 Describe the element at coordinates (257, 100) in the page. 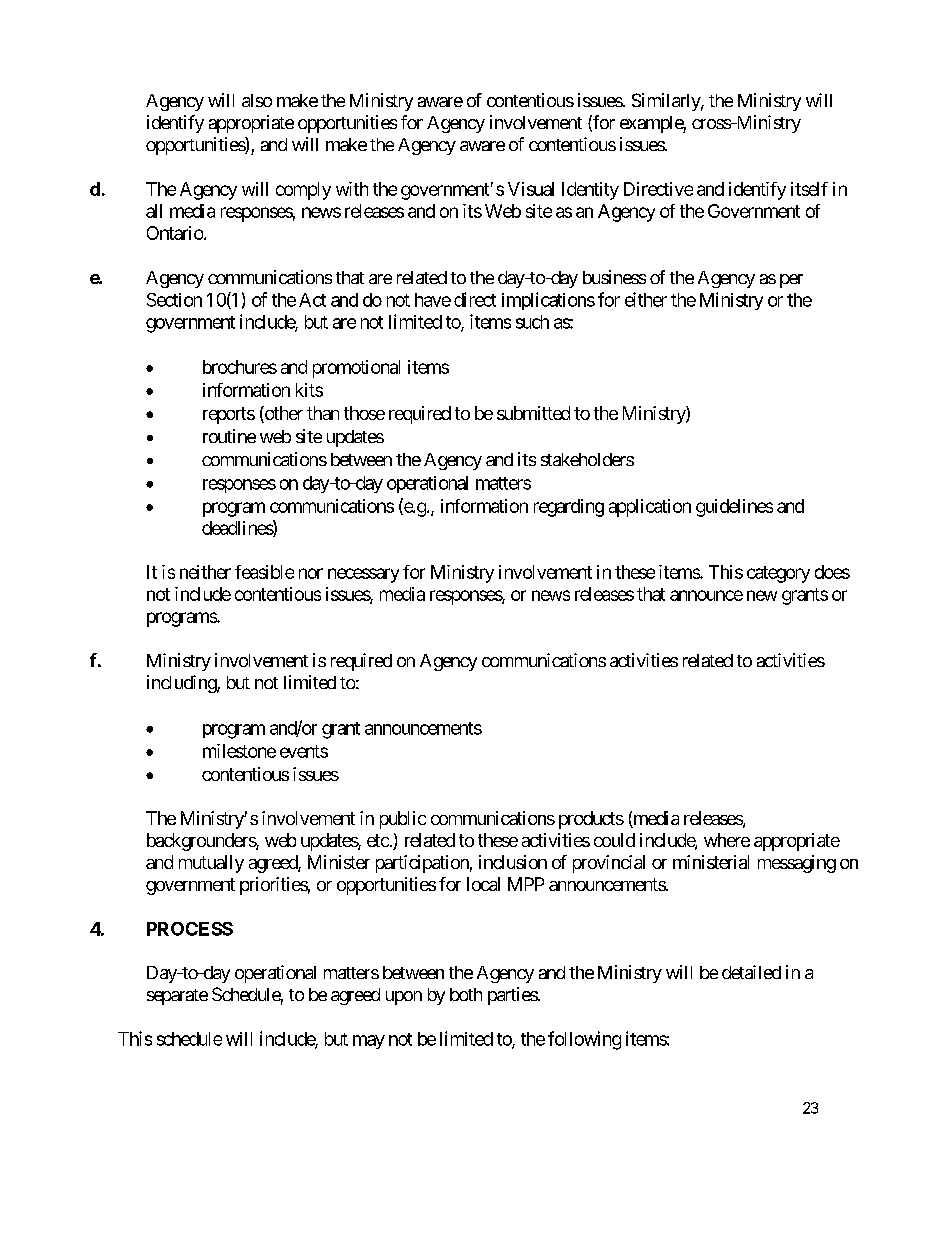

I see `also` at that location.
